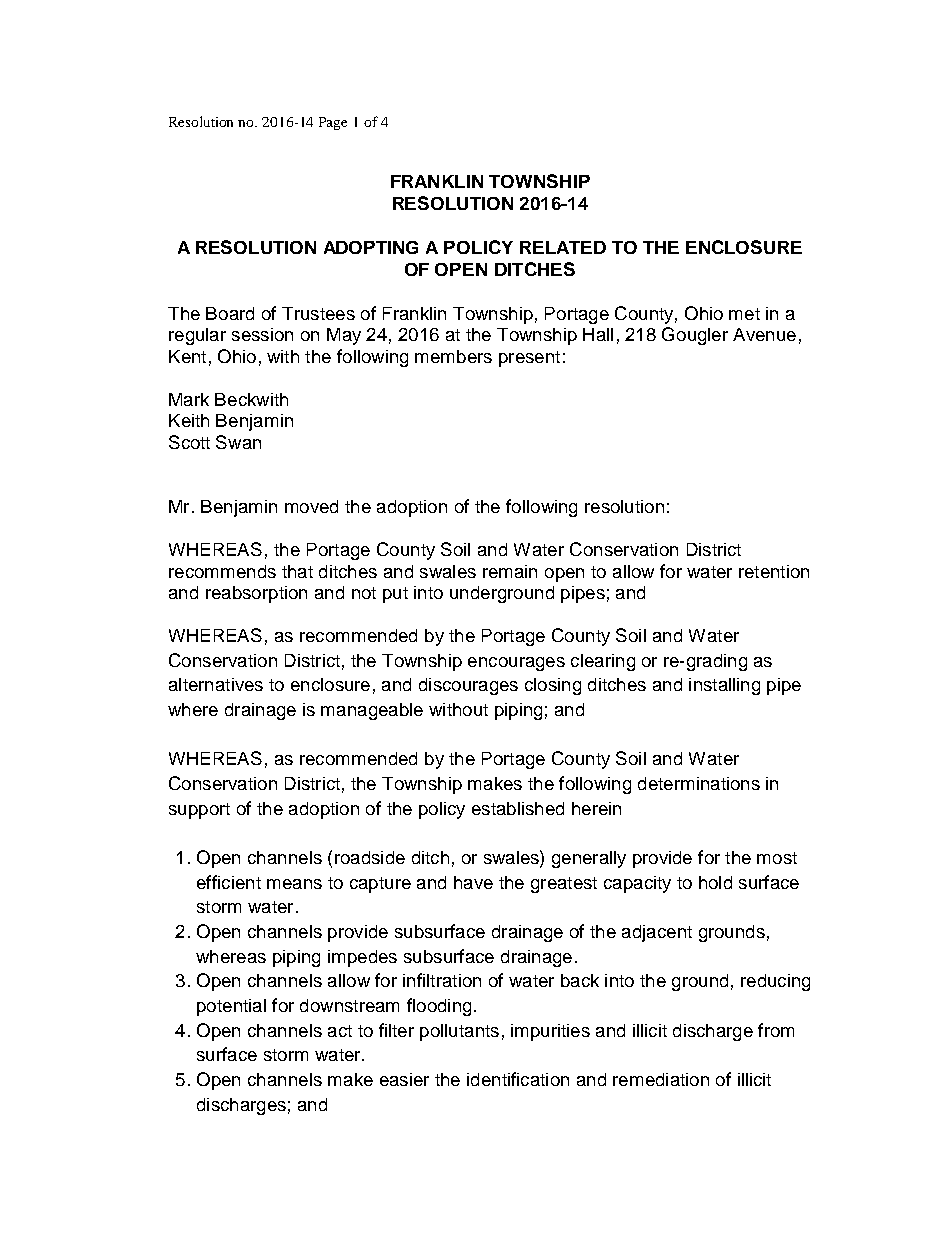  What do you see at coordinates (661, 1079) in the image?
I see `remediation` at bounding box center [661, 1079].
